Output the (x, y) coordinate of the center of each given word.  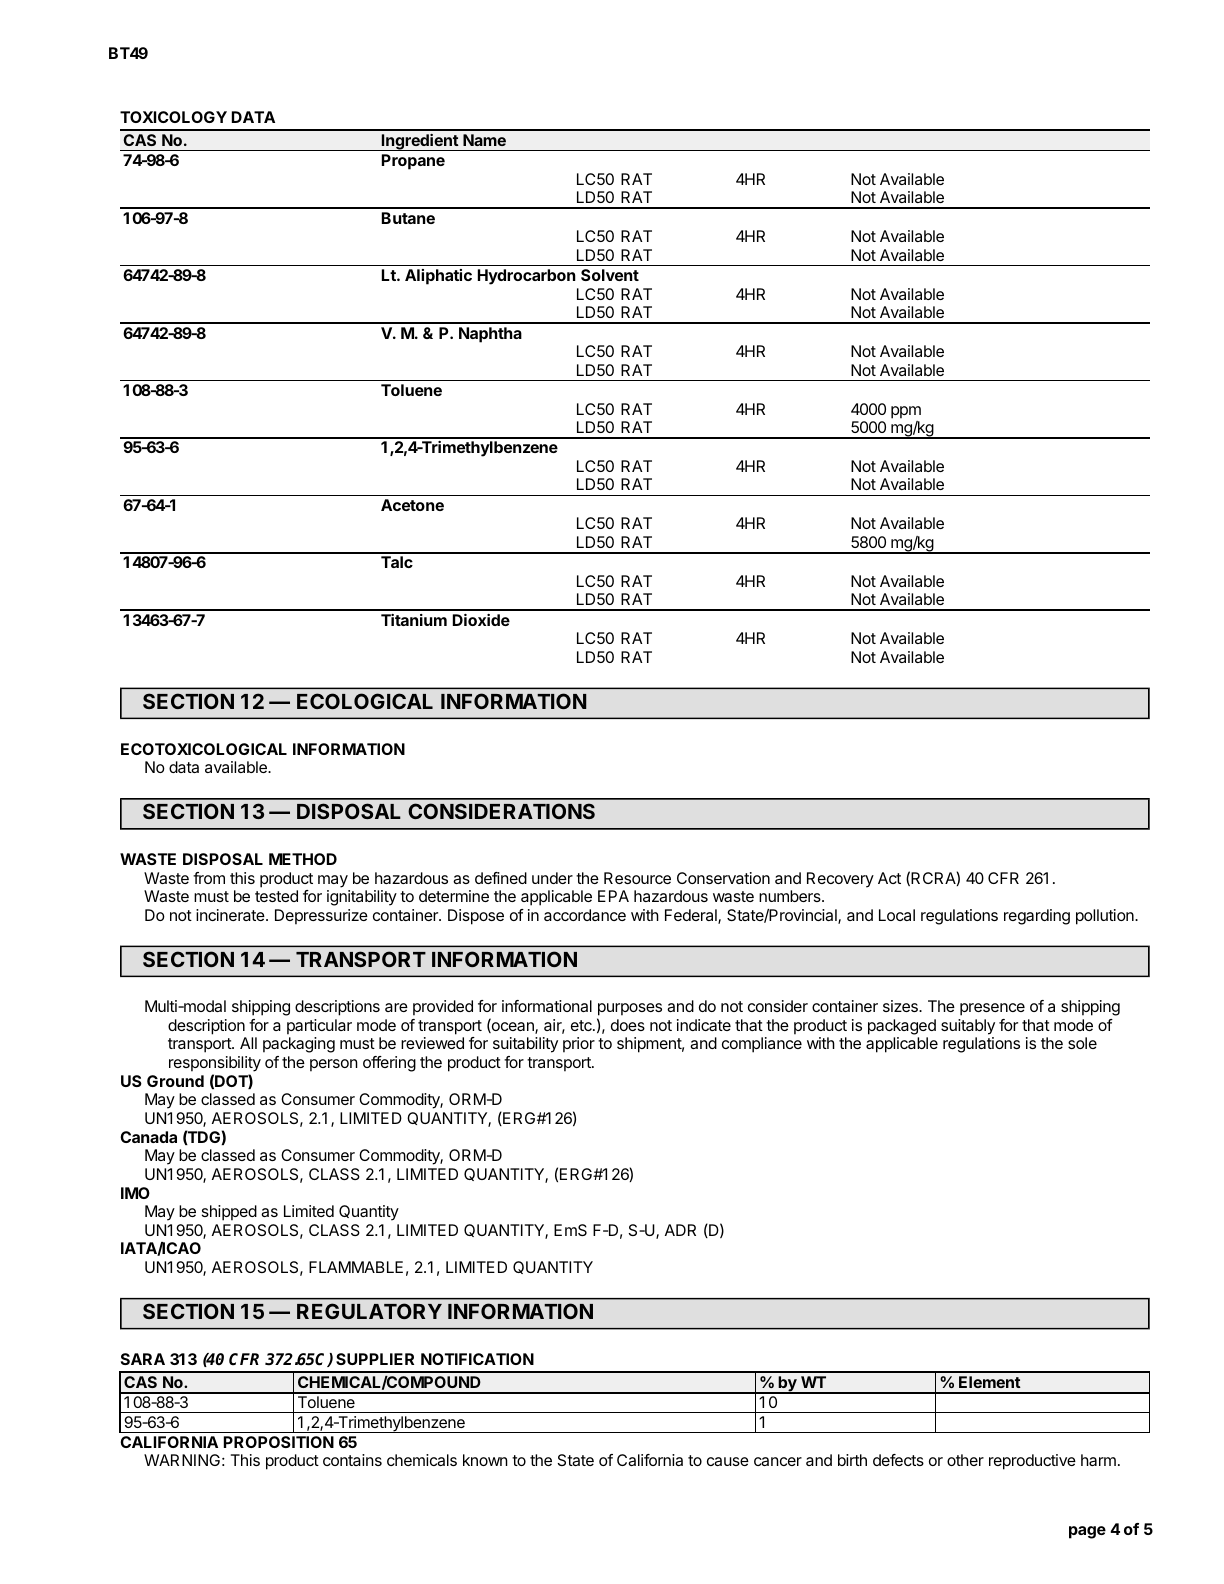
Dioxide (481, 620)
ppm (906, 412)
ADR (680, 1230)
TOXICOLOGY (173, 117)
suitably (968, 1027)
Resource (637, 878)
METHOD (303, 859)
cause (728, 1461)
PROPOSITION (279, 1442)
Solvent (610, 275)
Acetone (412, 505)
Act (889, 878)
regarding (1037, 917)
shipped (229, 1213)
